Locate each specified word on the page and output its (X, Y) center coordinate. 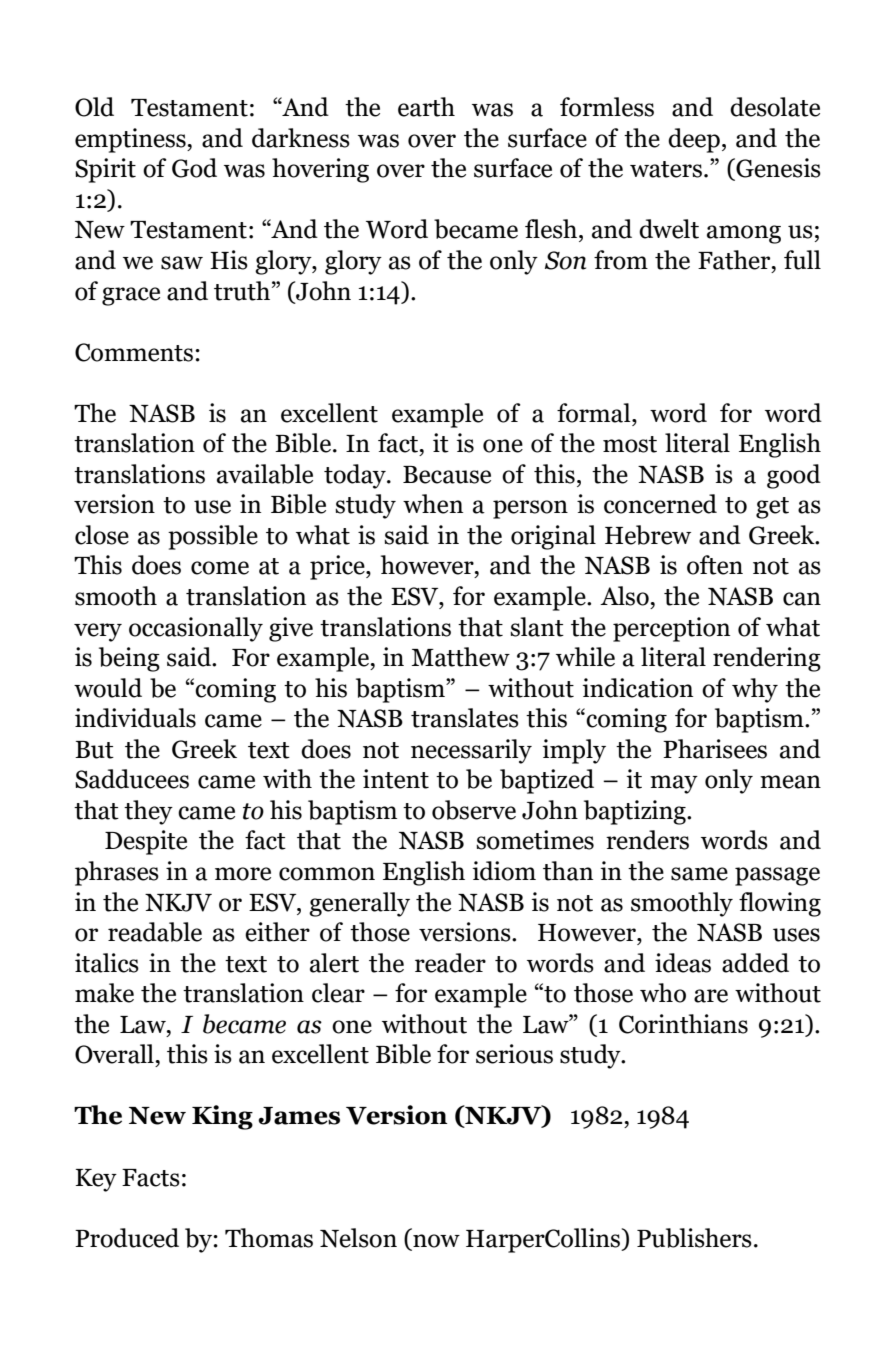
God (194, 168)
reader (450, 963)
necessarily (471, 751)
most (630, 444)
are (711, 996)
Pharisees (715, 749)
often (715, 565)
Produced (127, 1238)
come (220, 568)
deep (694, 140)
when (433, 504)
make (104, 993)
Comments (134, 352)
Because (447, 475)
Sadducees (132, 779)
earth (426, 107)
